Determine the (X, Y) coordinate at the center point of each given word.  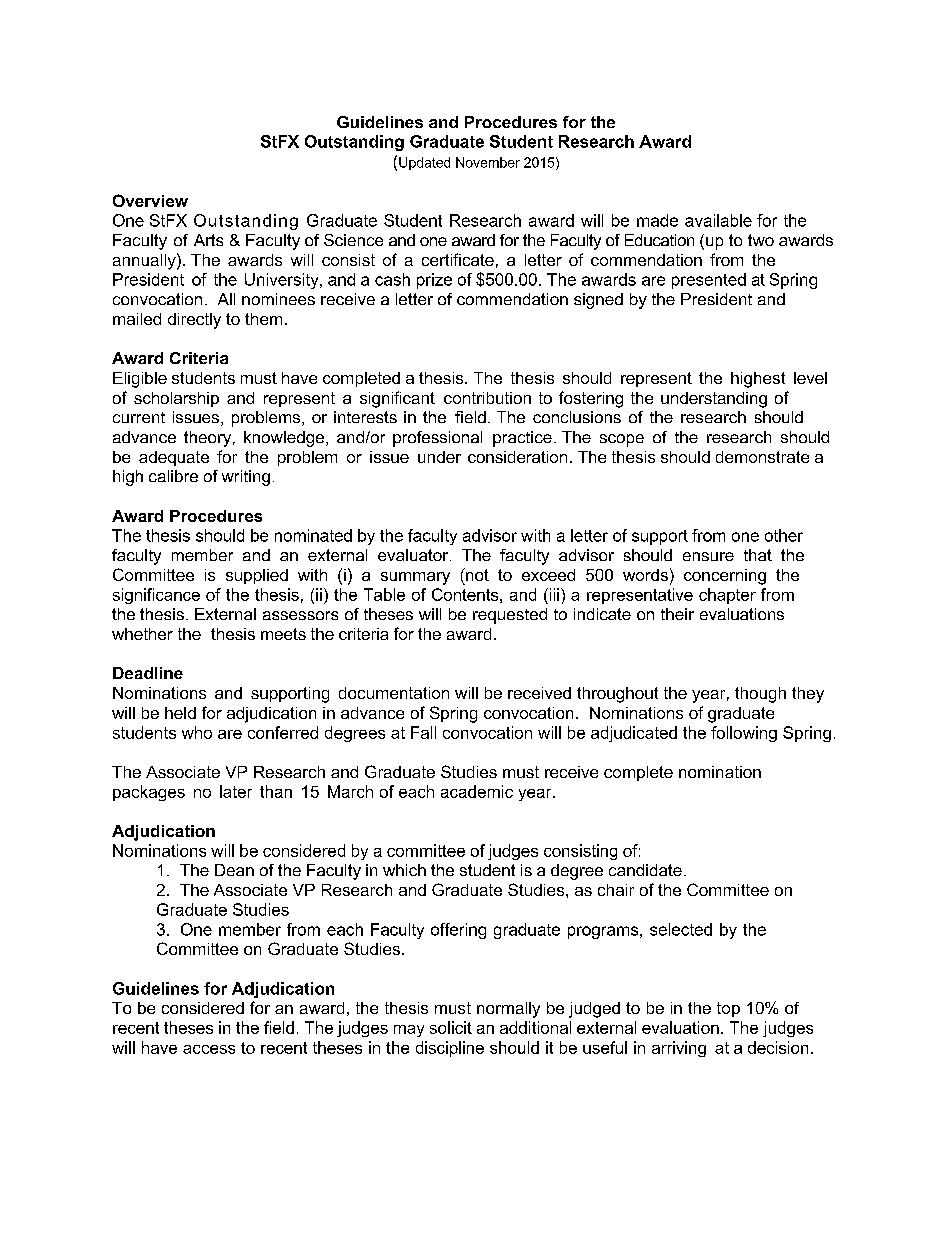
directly (194, 321)
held (180, 713)
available (718, 220)
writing (246, 478)
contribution (487, 398)
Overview (150, 200)
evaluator (414, 555)
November (488, 162)
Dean (234, 870)
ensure (708, 556)
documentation (394, 693)
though (760, 695)
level (810, 378)
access (209, 1049)
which (404, 870)
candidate (645, 870)
